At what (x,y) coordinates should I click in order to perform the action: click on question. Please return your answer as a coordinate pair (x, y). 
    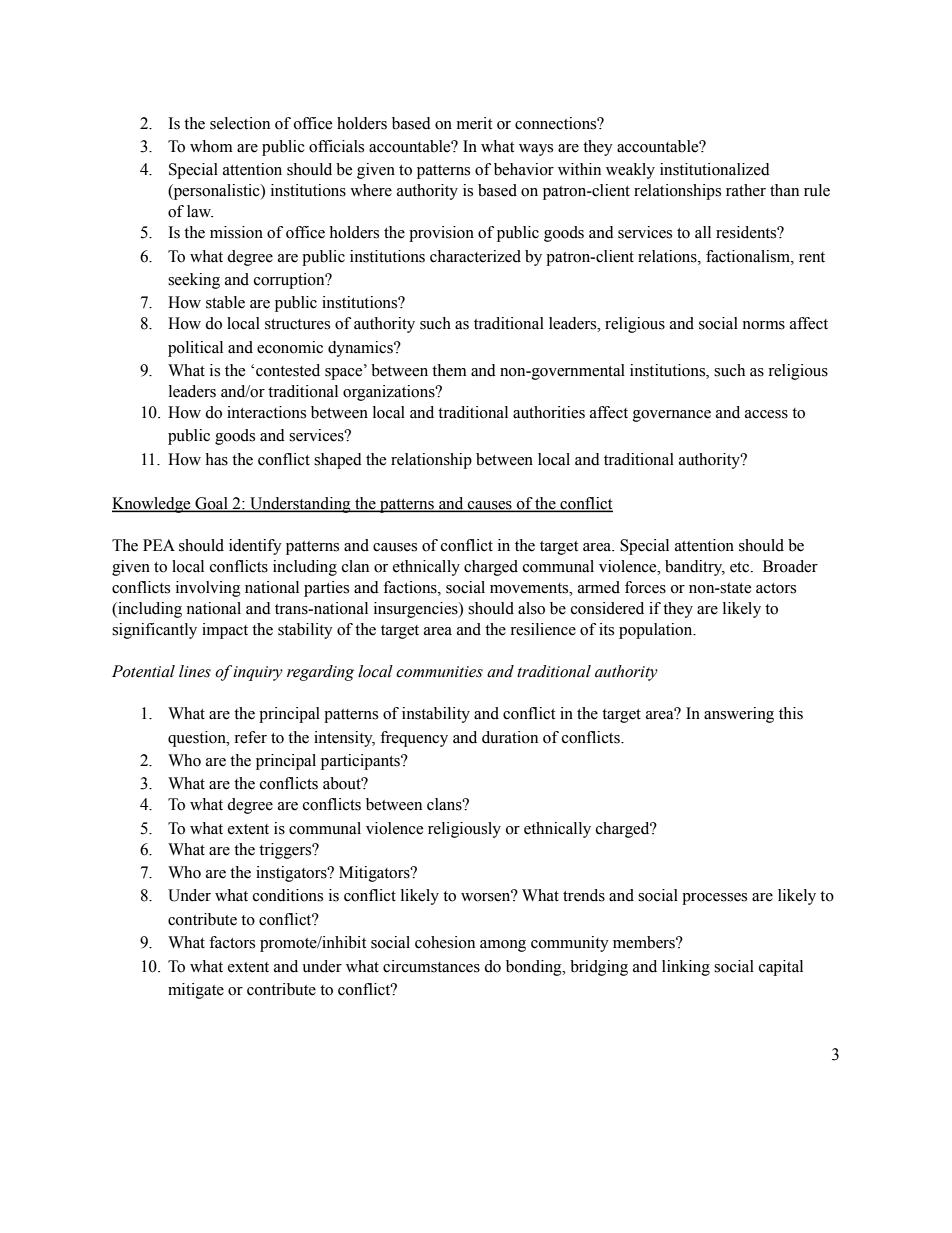
    Looking at the image, I should click on (198, 739).
